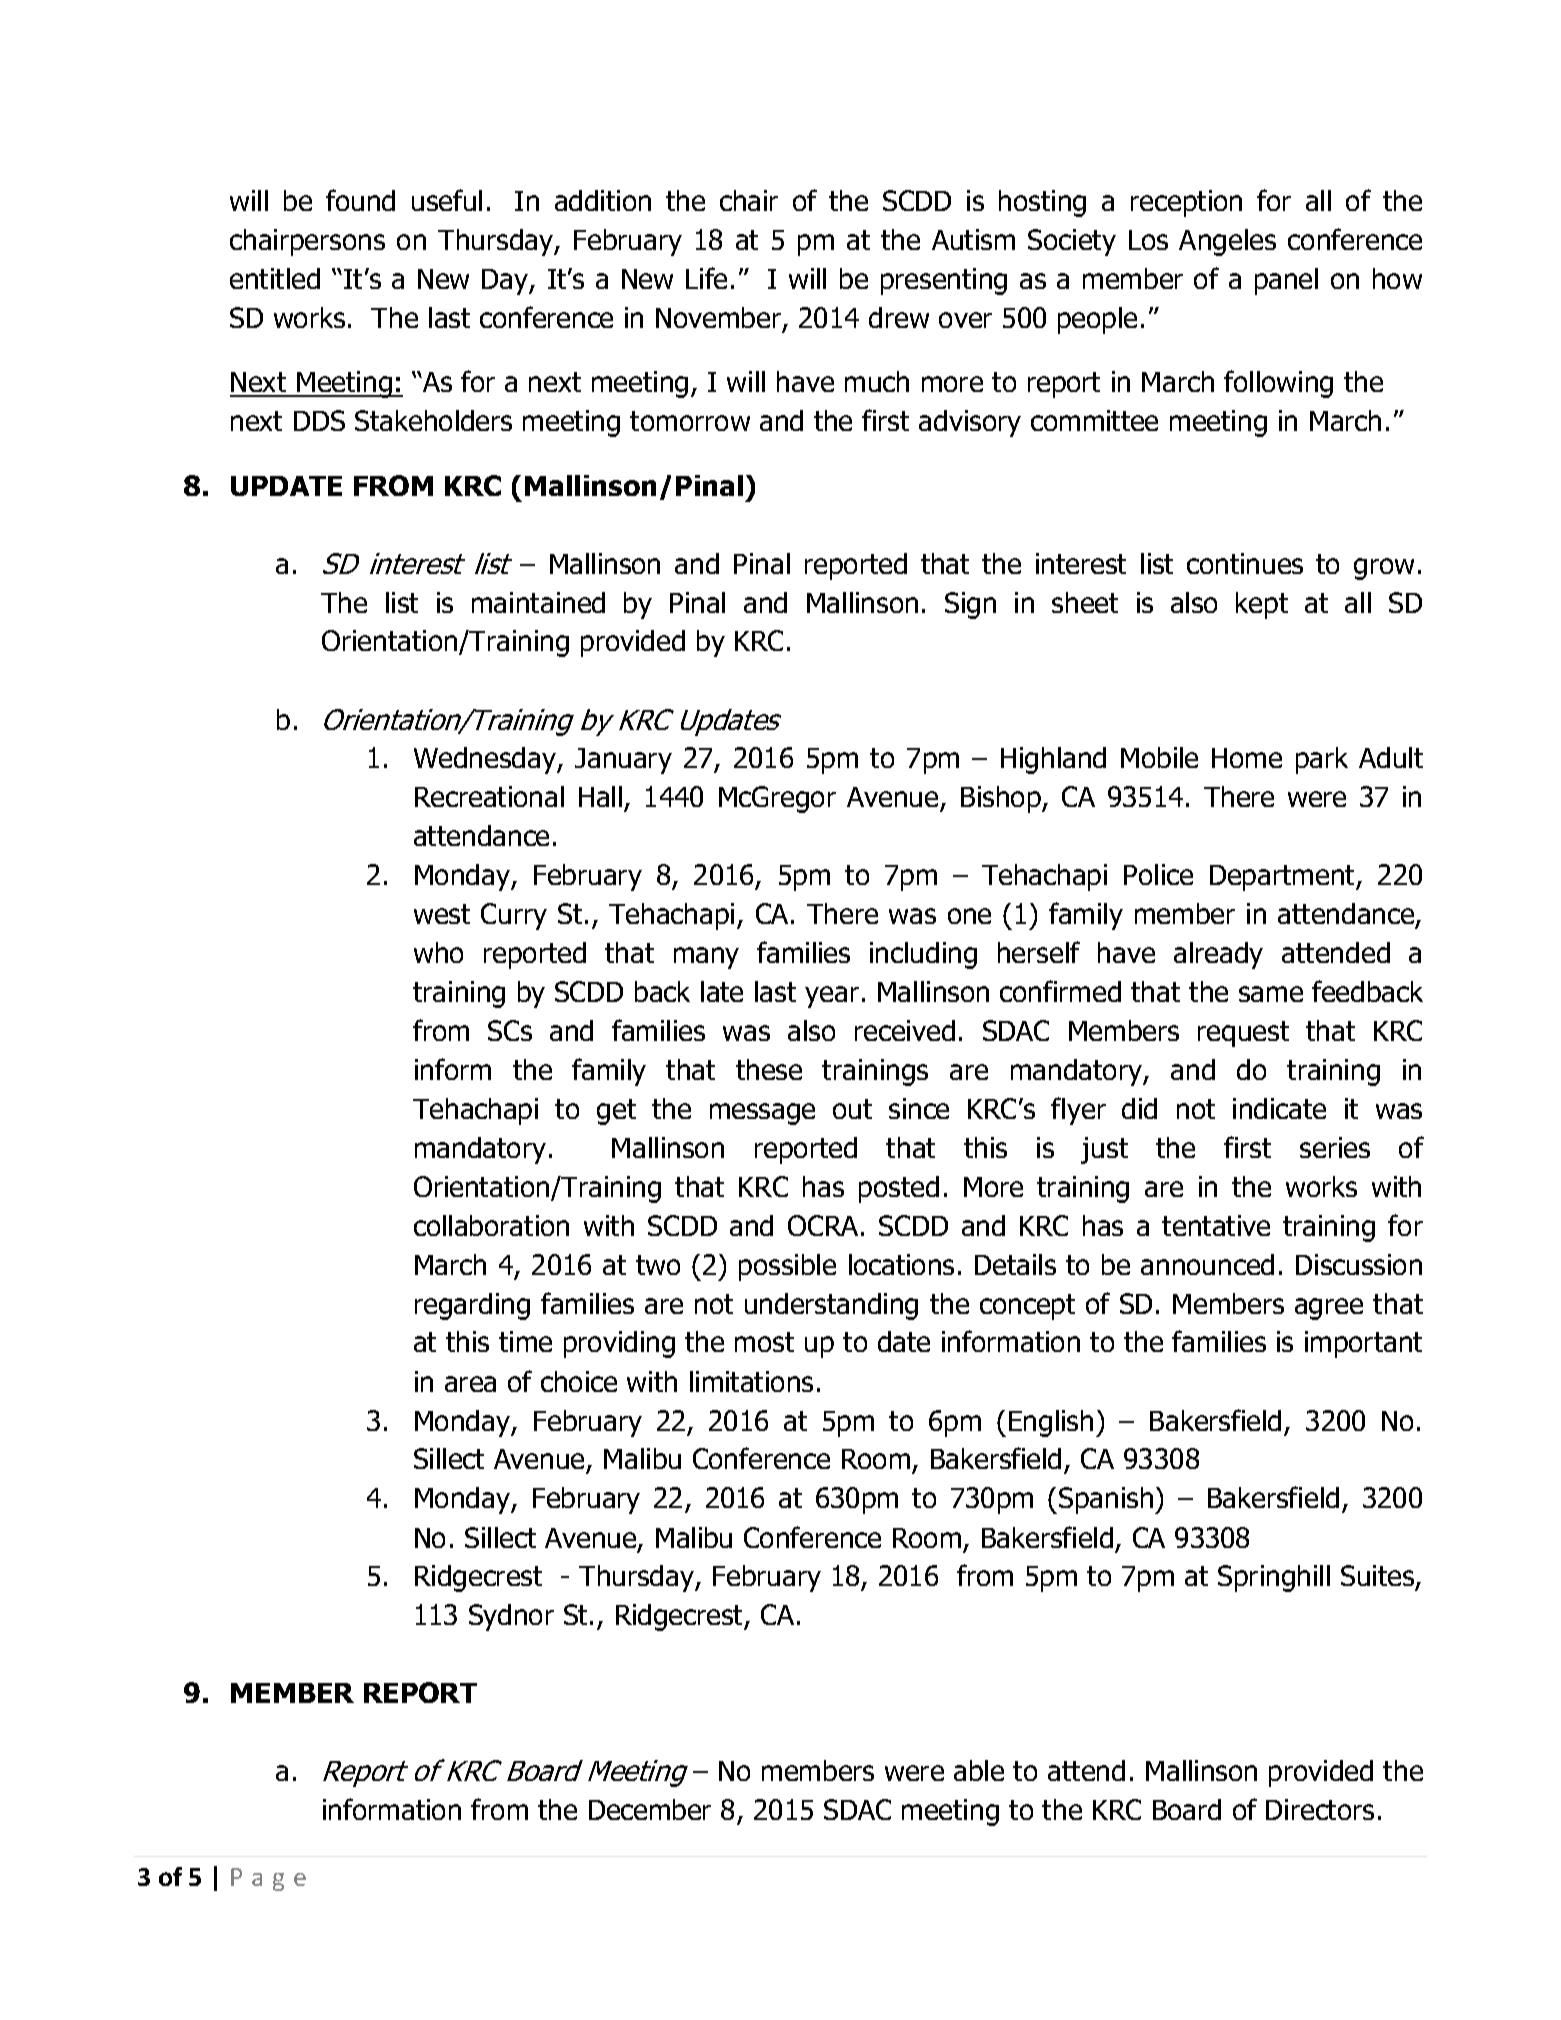 Image resolution: width=1561 pixels, height=2020 pixels. Describe the element at coordinates (1227, 242) in the screenshot. I see `Angeles` at that location.
